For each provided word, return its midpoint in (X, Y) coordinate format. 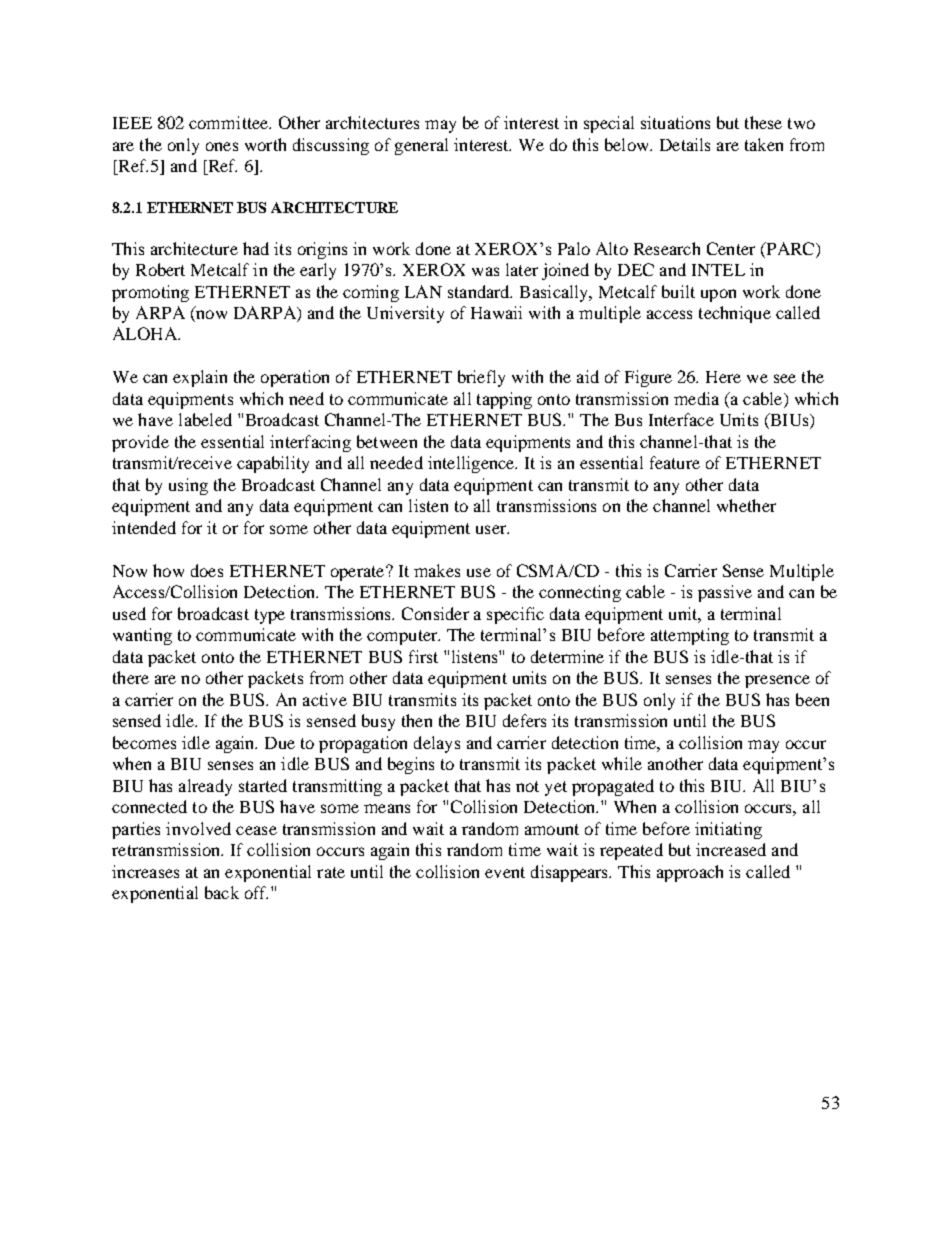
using (188, 486)
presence (777, 681)
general (421, 146)
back (222, 892)
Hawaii (496, 312)
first (423, 656)
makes (437, 570)
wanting (142, 636)
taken (764, 144)
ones (222, 146)
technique (735, 314)
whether (746, 505)
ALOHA (146, 333)
